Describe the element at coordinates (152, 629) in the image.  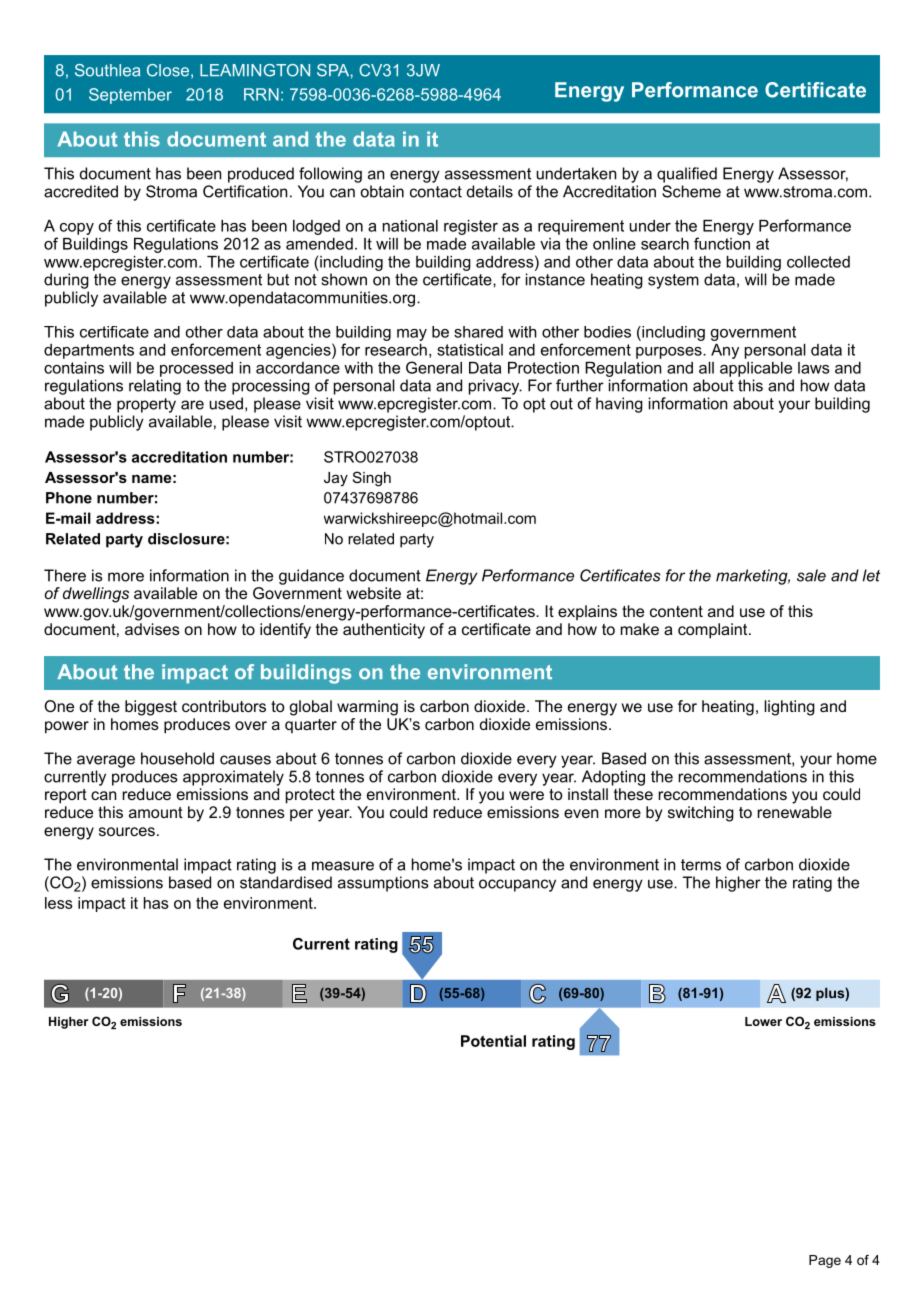
I see `advises` at that location.
